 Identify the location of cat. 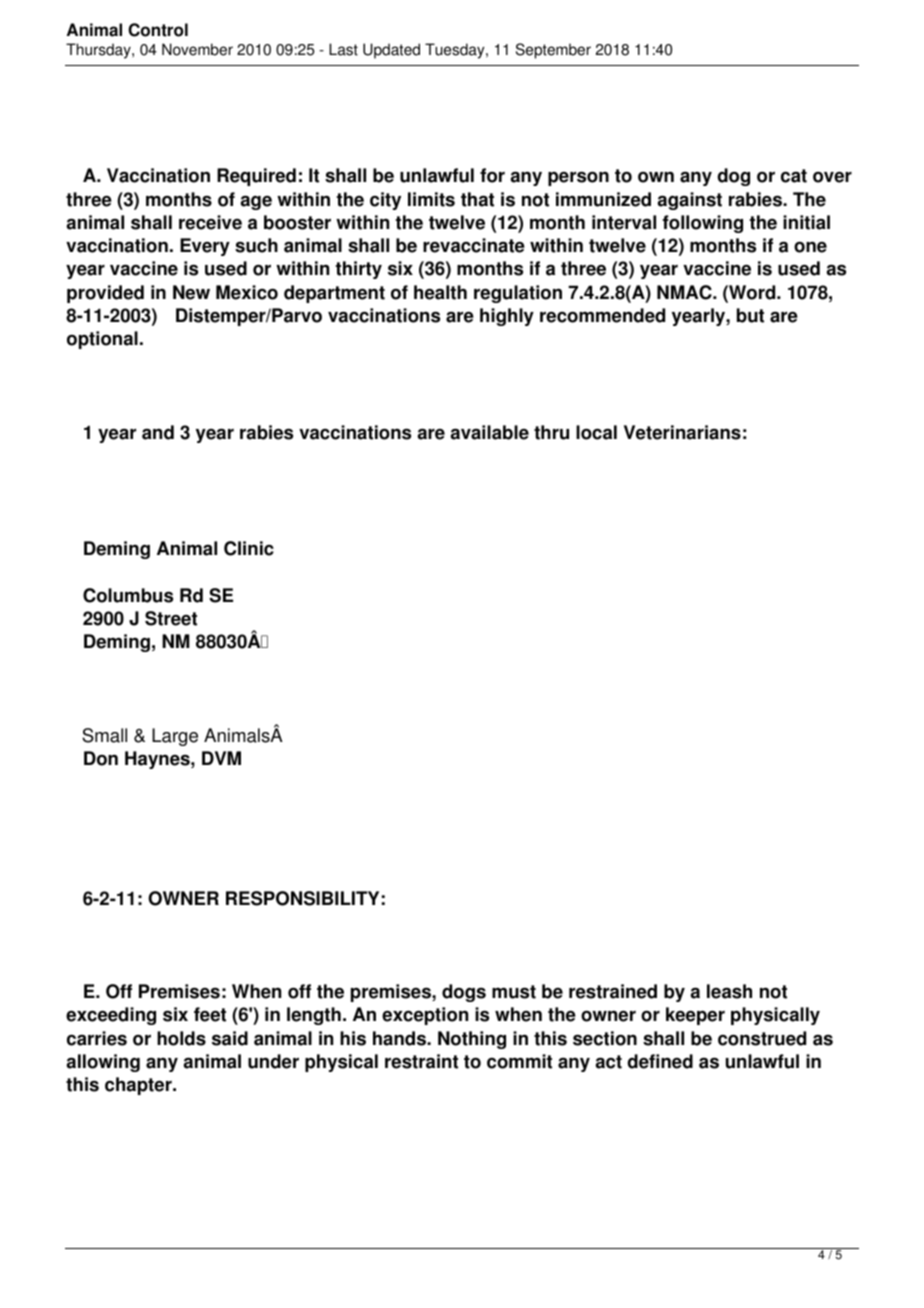
(794, 176).
